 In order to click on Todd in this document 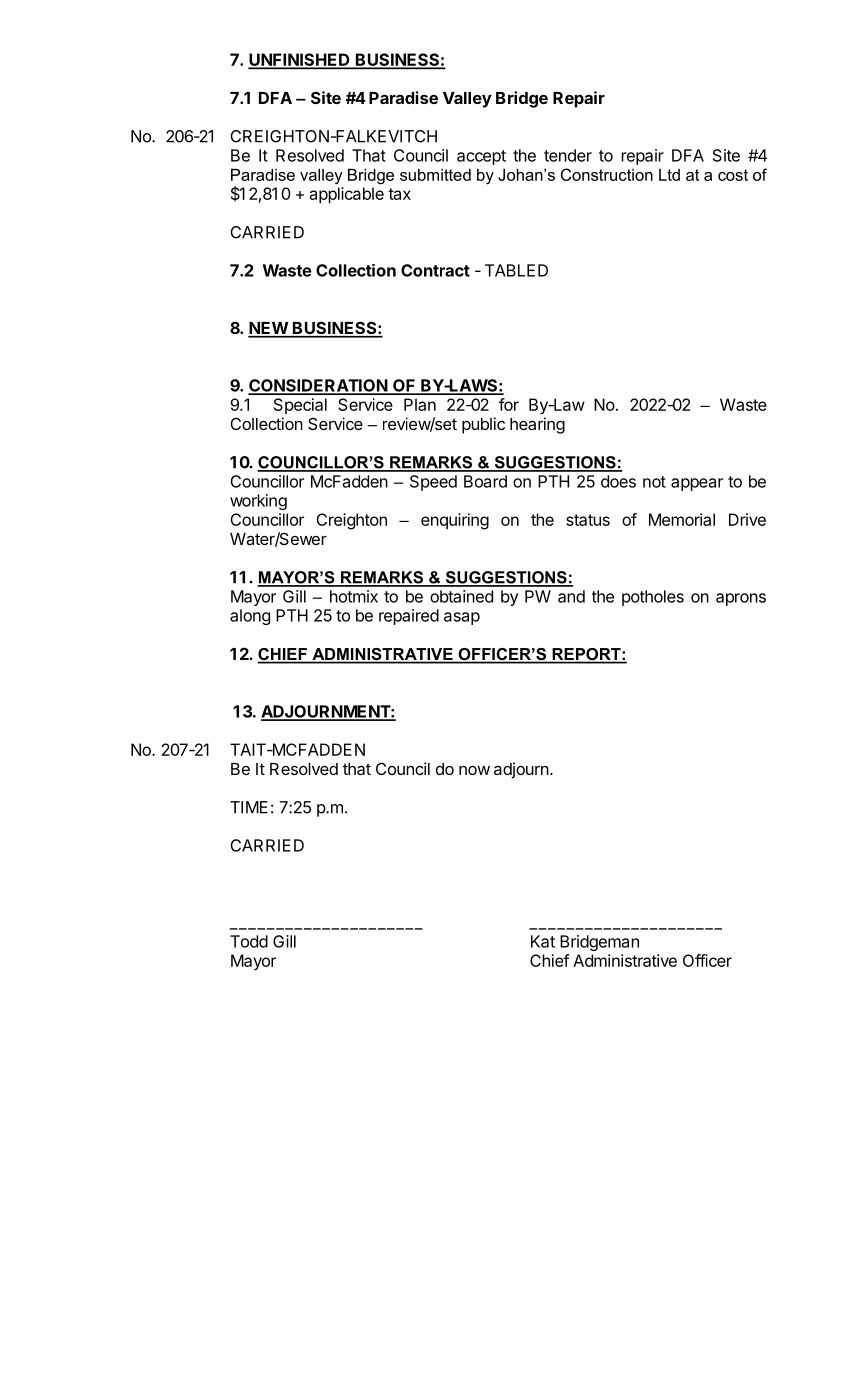, I will do `click(249, 941)`.
